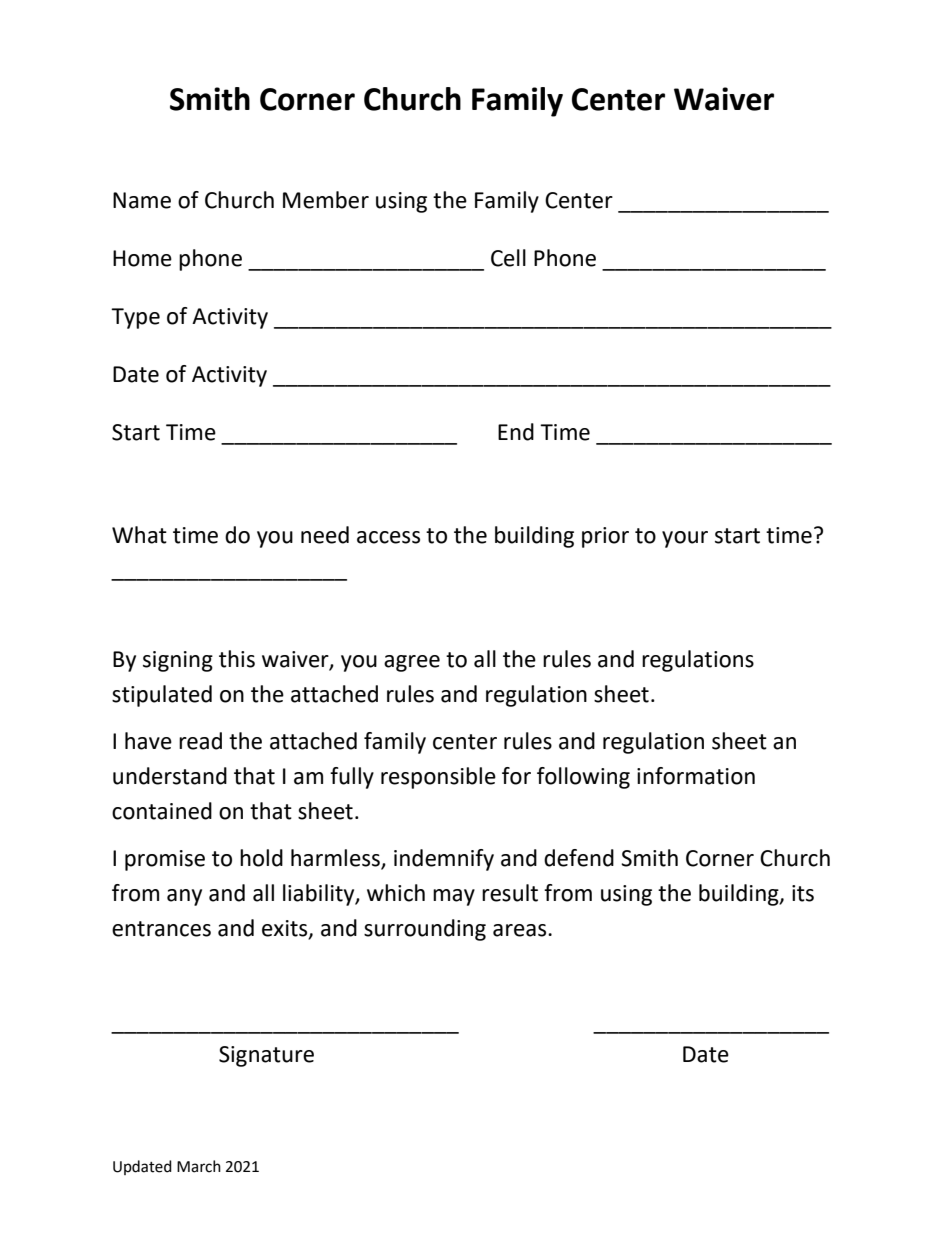 Image resolution: width=952 pixels, height=1233 pixels. What do you see at coordinates (266, 1056) in the screenshot?
I see `Signature` at bounding box center [266, 1056].
